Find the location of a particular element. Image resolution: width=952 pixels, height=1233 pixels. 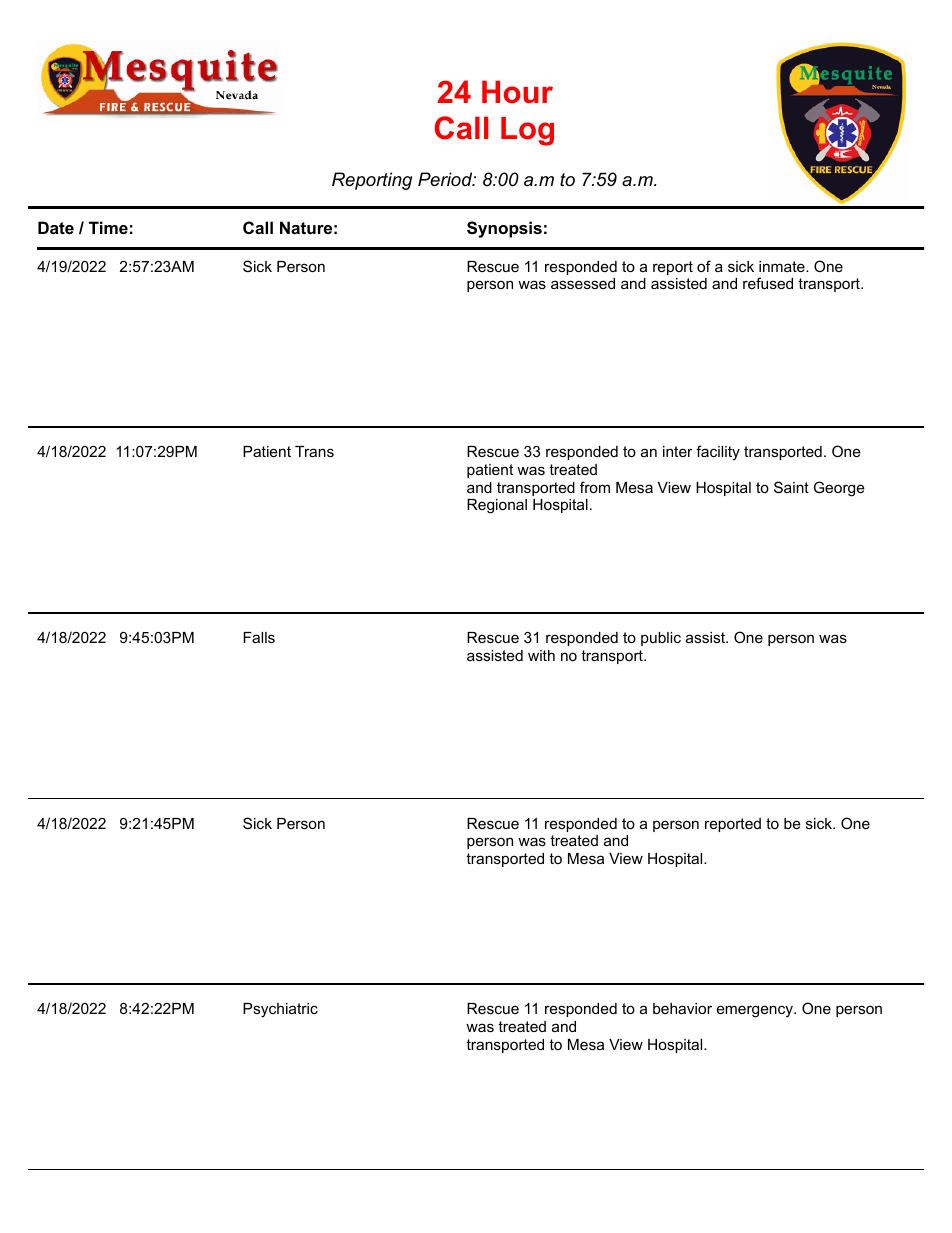

emergency is located at coordinates (756, 1011).
